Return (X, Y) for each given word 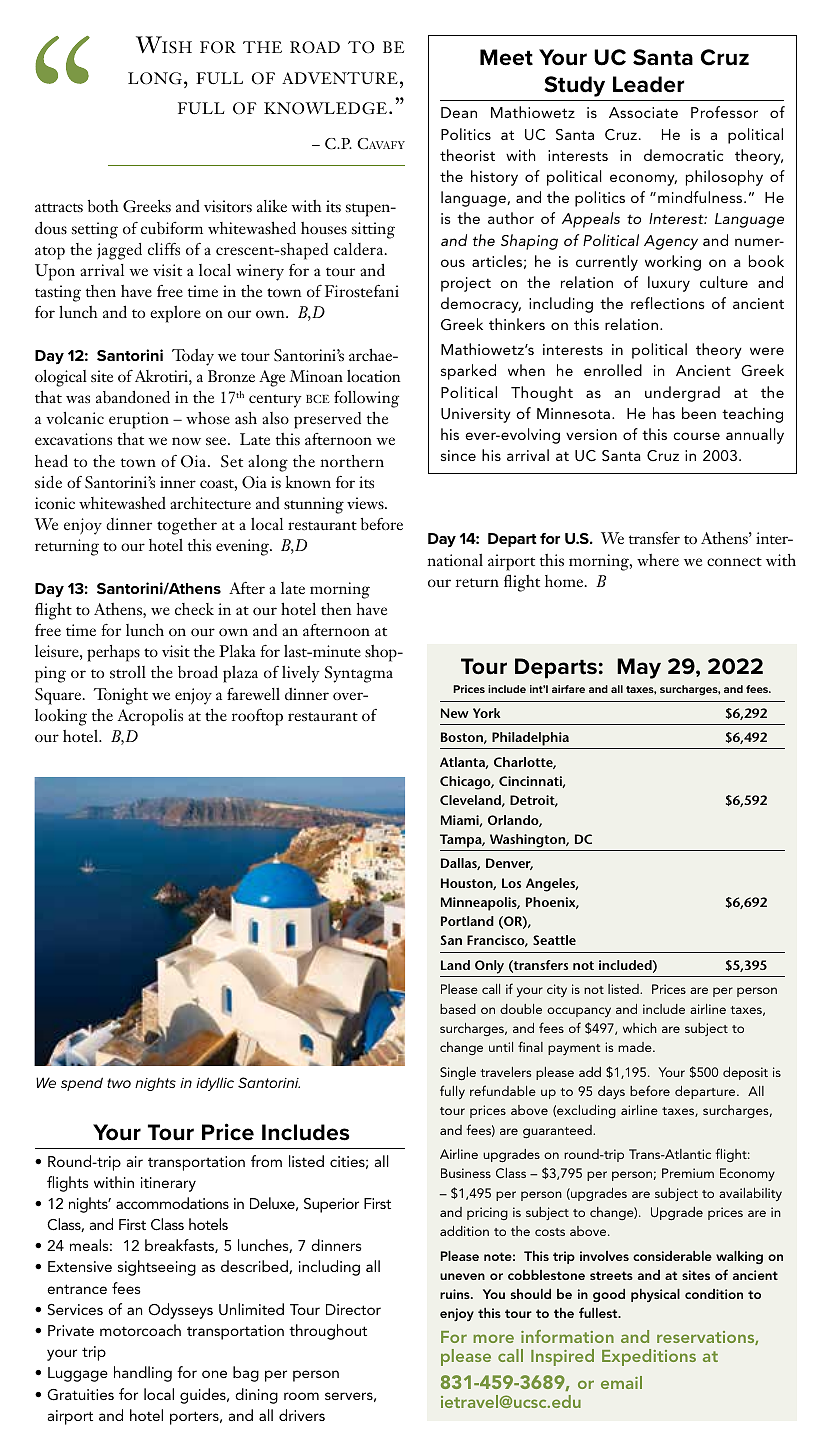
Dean (459, 112)
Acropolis (150, 717)
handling (143, 1374)
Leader (648, 84)
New (455, 713)
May (639, 668)
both (103, 206)
